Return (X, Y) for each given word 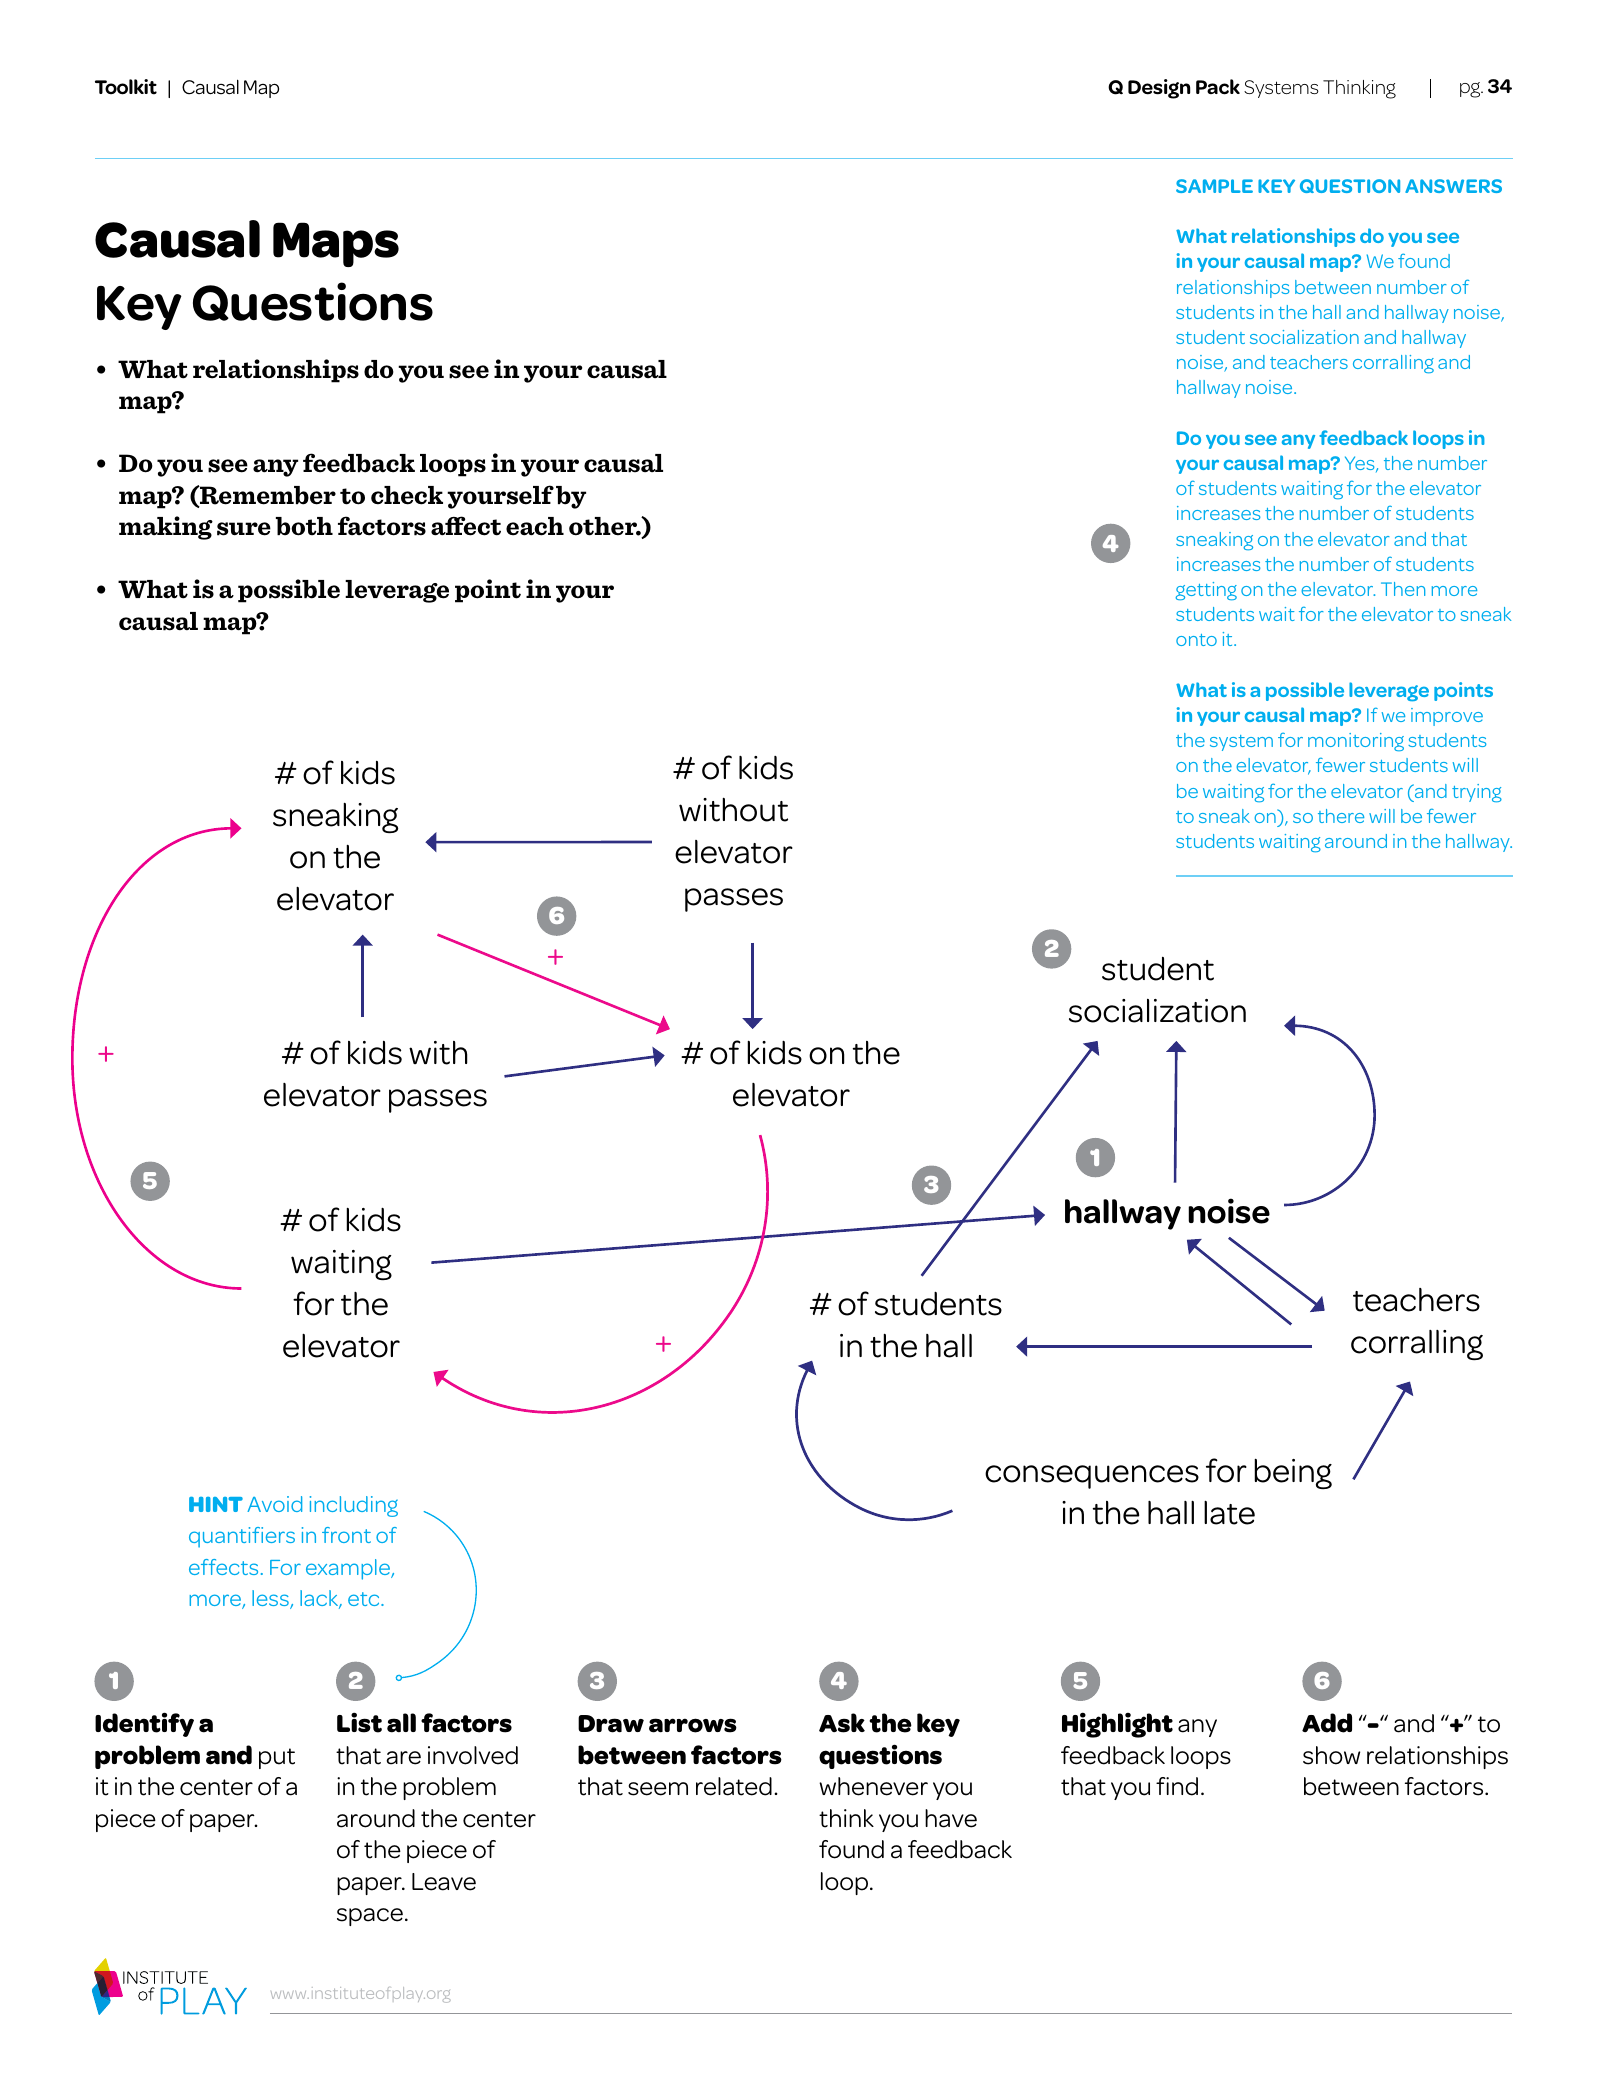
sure (244, 529)
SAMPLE (1214, 186)
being (1293, 1474)
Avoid (274, 1504)
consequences (1092, 1477)
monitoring (1356, 742)
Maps (336, 244)
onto (1196, 640)
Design (1159, 89)
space (370, 1917)
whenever (873, 1786)
